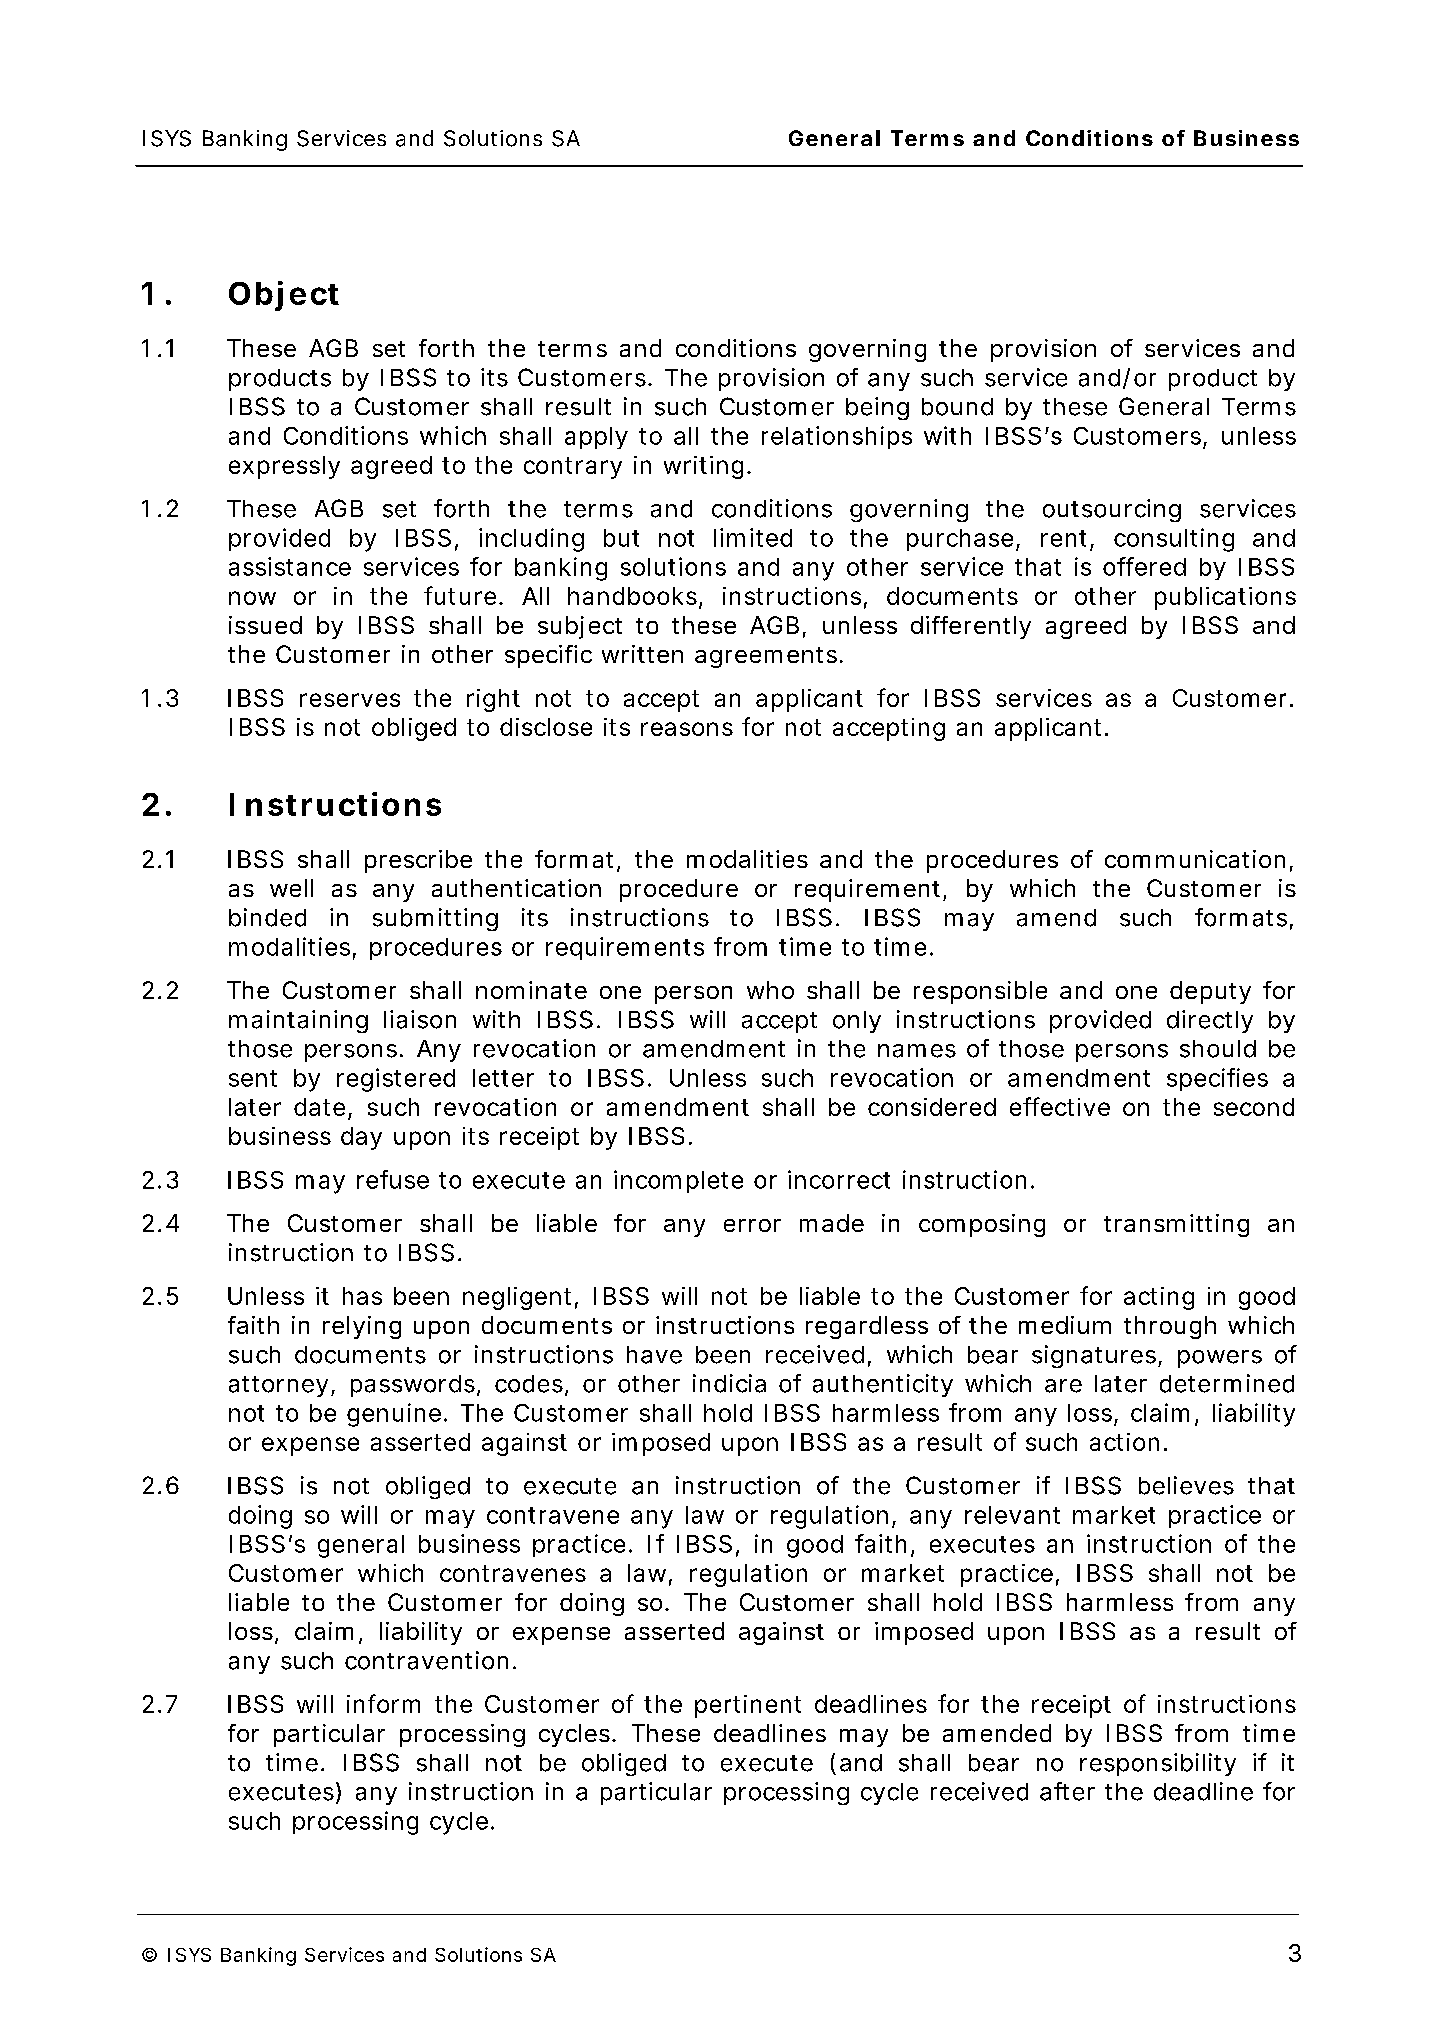 The image size is (1432, 2026). What do you see at coordinates (1158, 1764) in the screenshot?
I see `responsibility` at bounding box center [1158, 1764].
